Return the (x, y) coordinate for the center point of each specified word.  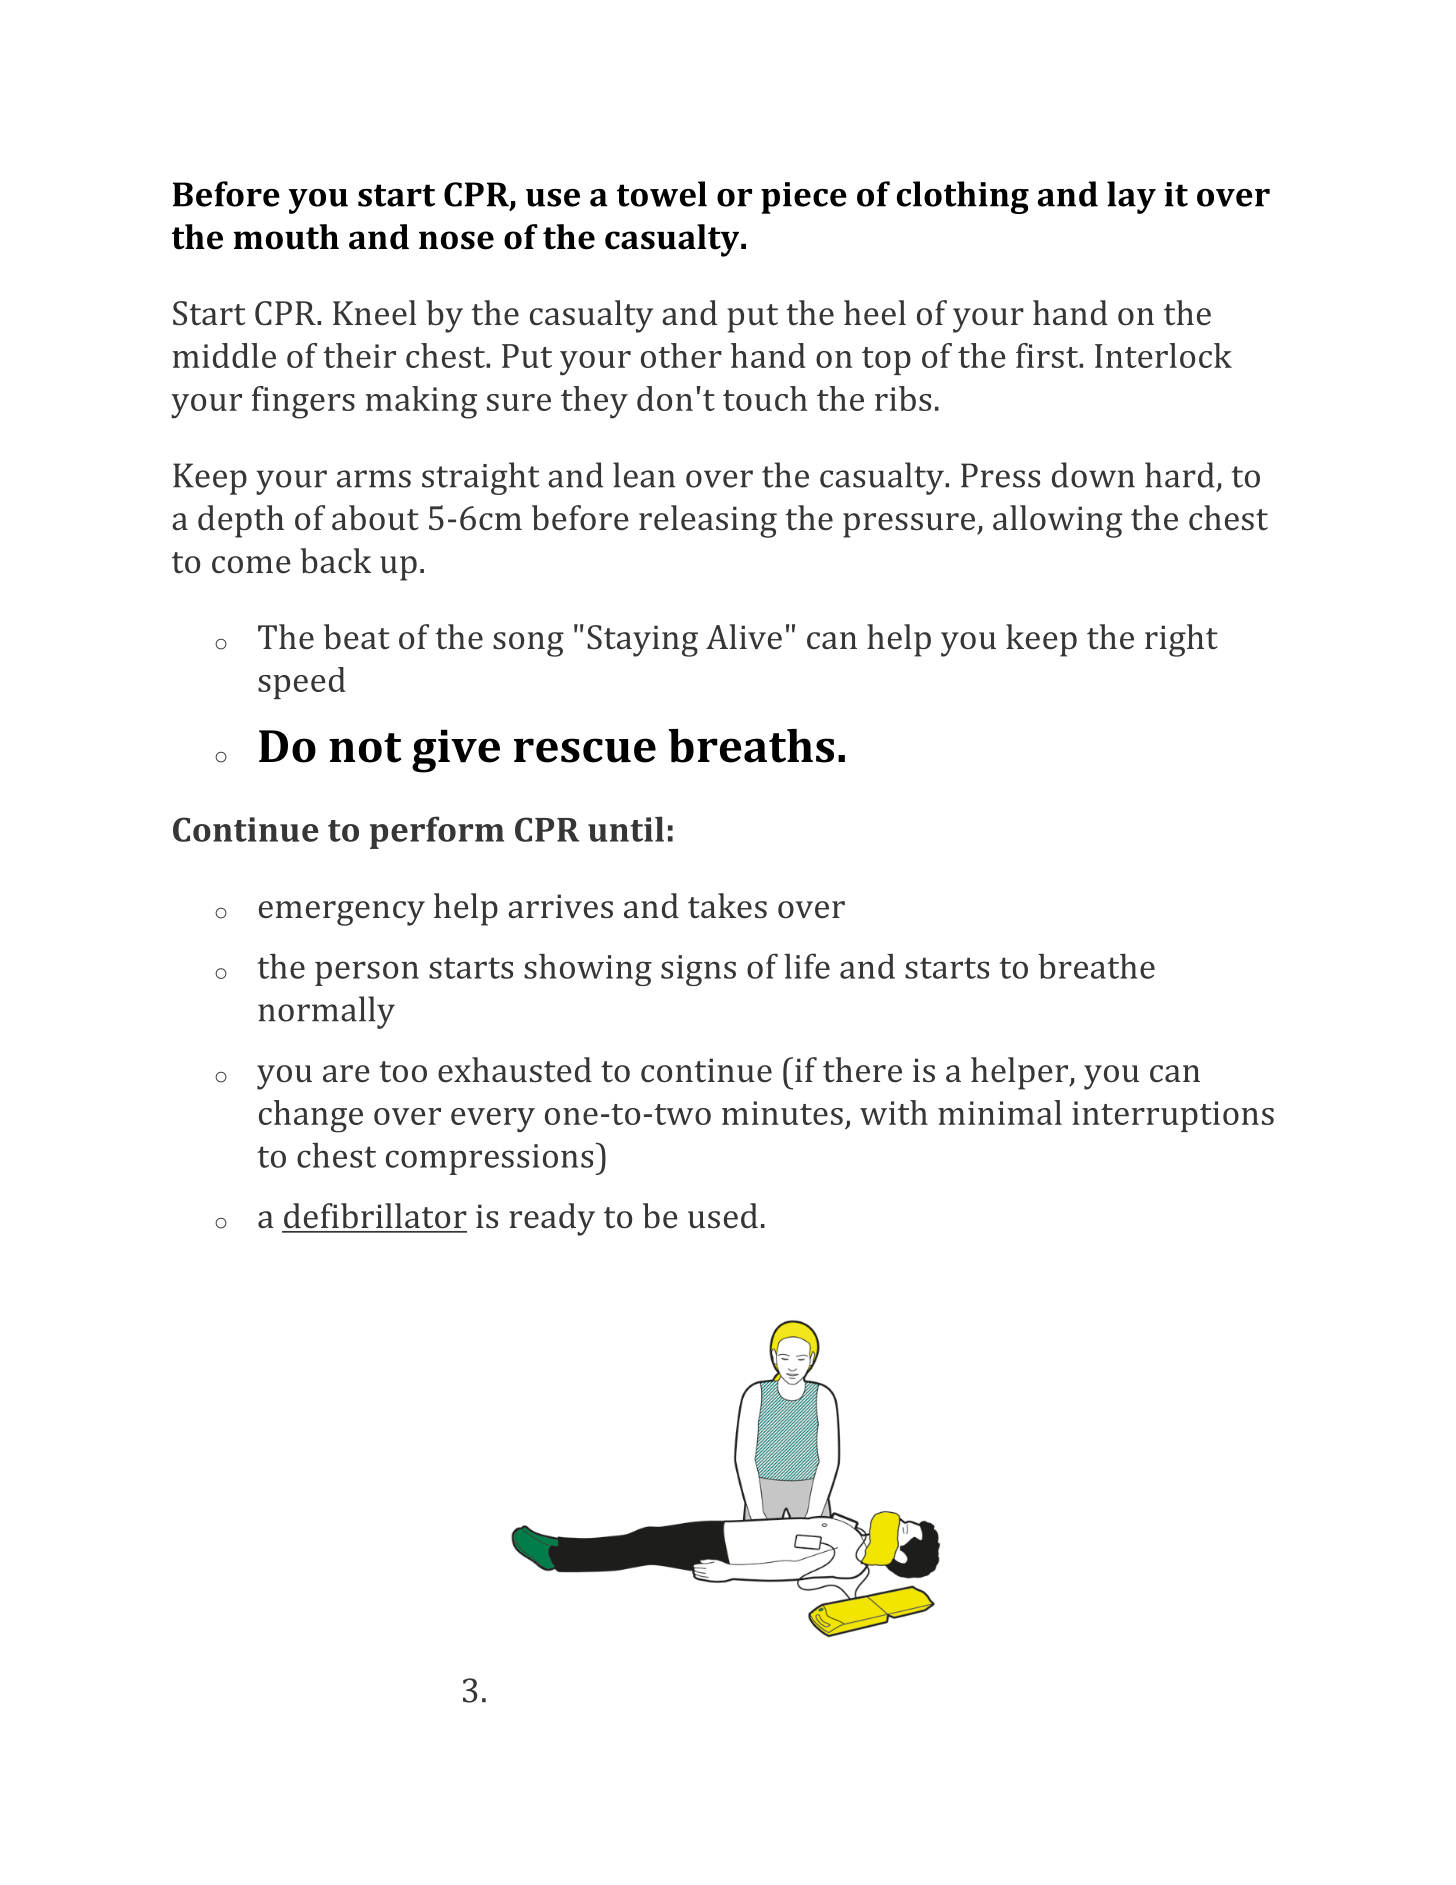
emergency (342, 913)
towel (662, 194)
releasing (708, 521)
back (335, 561)
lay (1131, 197)
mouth (286, 237)
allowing (1057, 521)
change (311, 1116)
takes (727, 906)
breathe (1096, 966)
